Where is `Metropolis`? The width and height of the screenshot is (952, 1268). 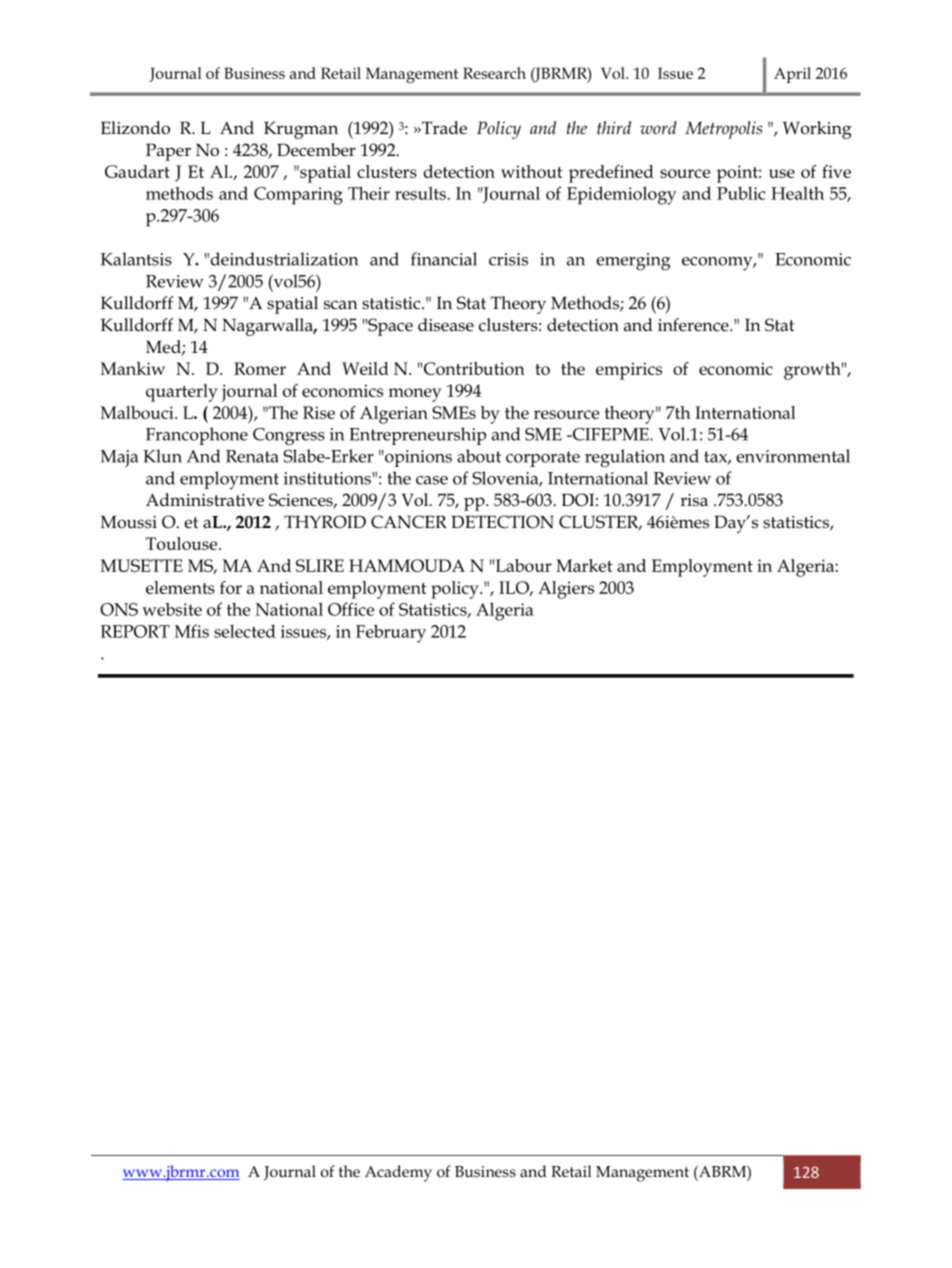 Metropolis is located at coordinates (723, 130).
